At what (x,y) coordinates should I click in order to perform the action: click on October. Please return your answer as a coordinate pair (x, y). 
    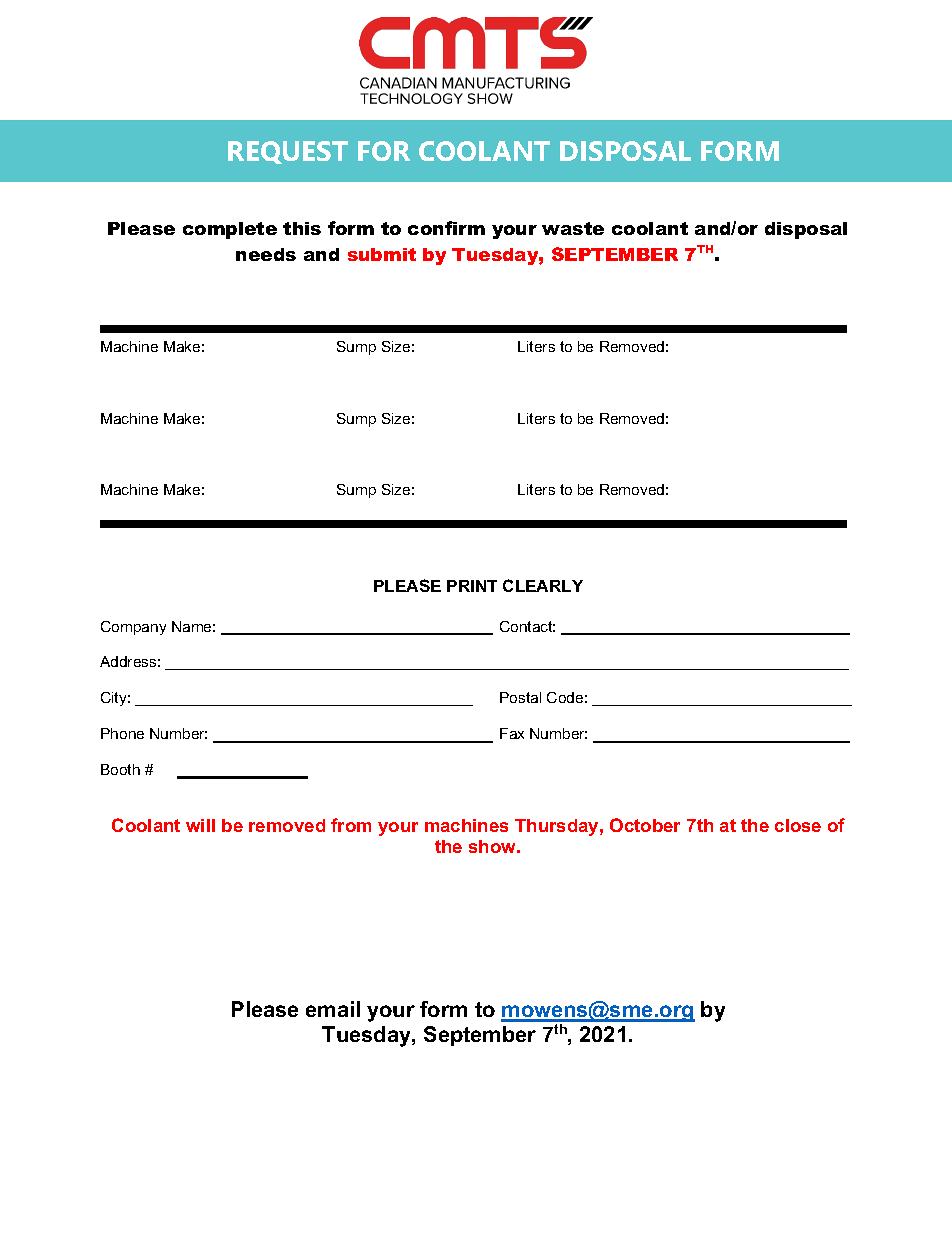
    Looking at the image, I should click on (645, 825).
